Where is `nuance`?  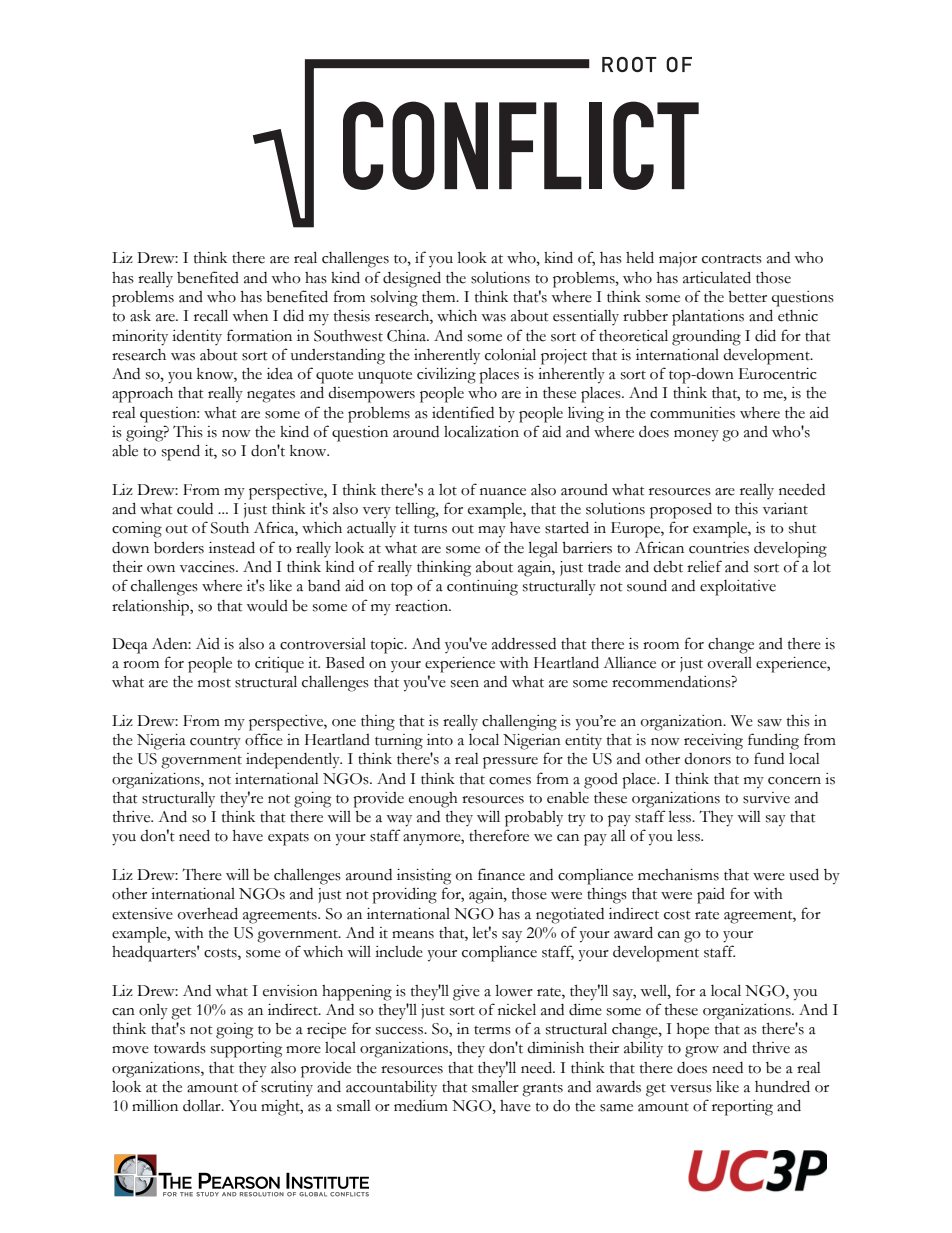 nuance is located at coordinates (503, 492).
